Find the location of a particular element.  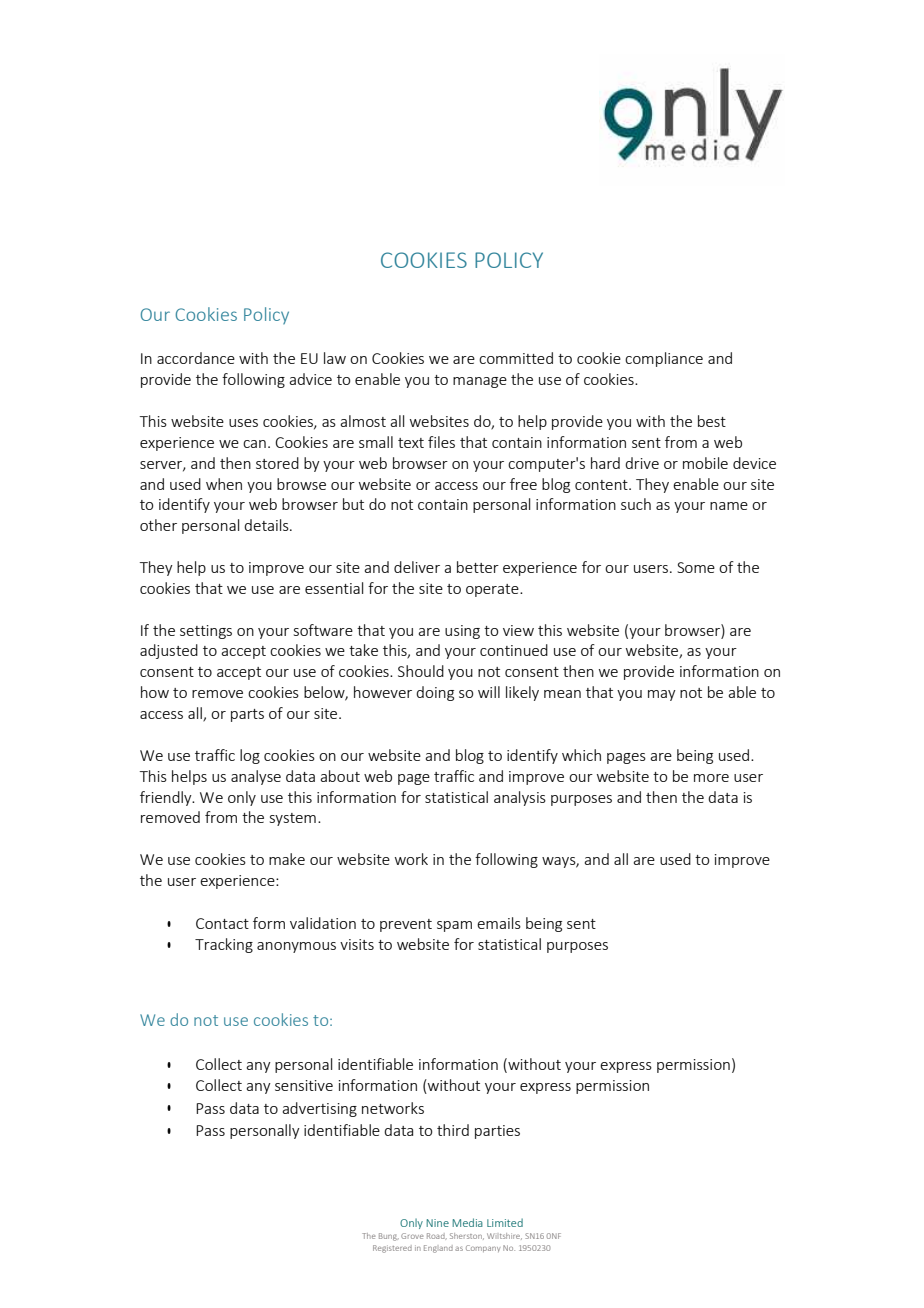

settings is located at coordinates (206, 632).
